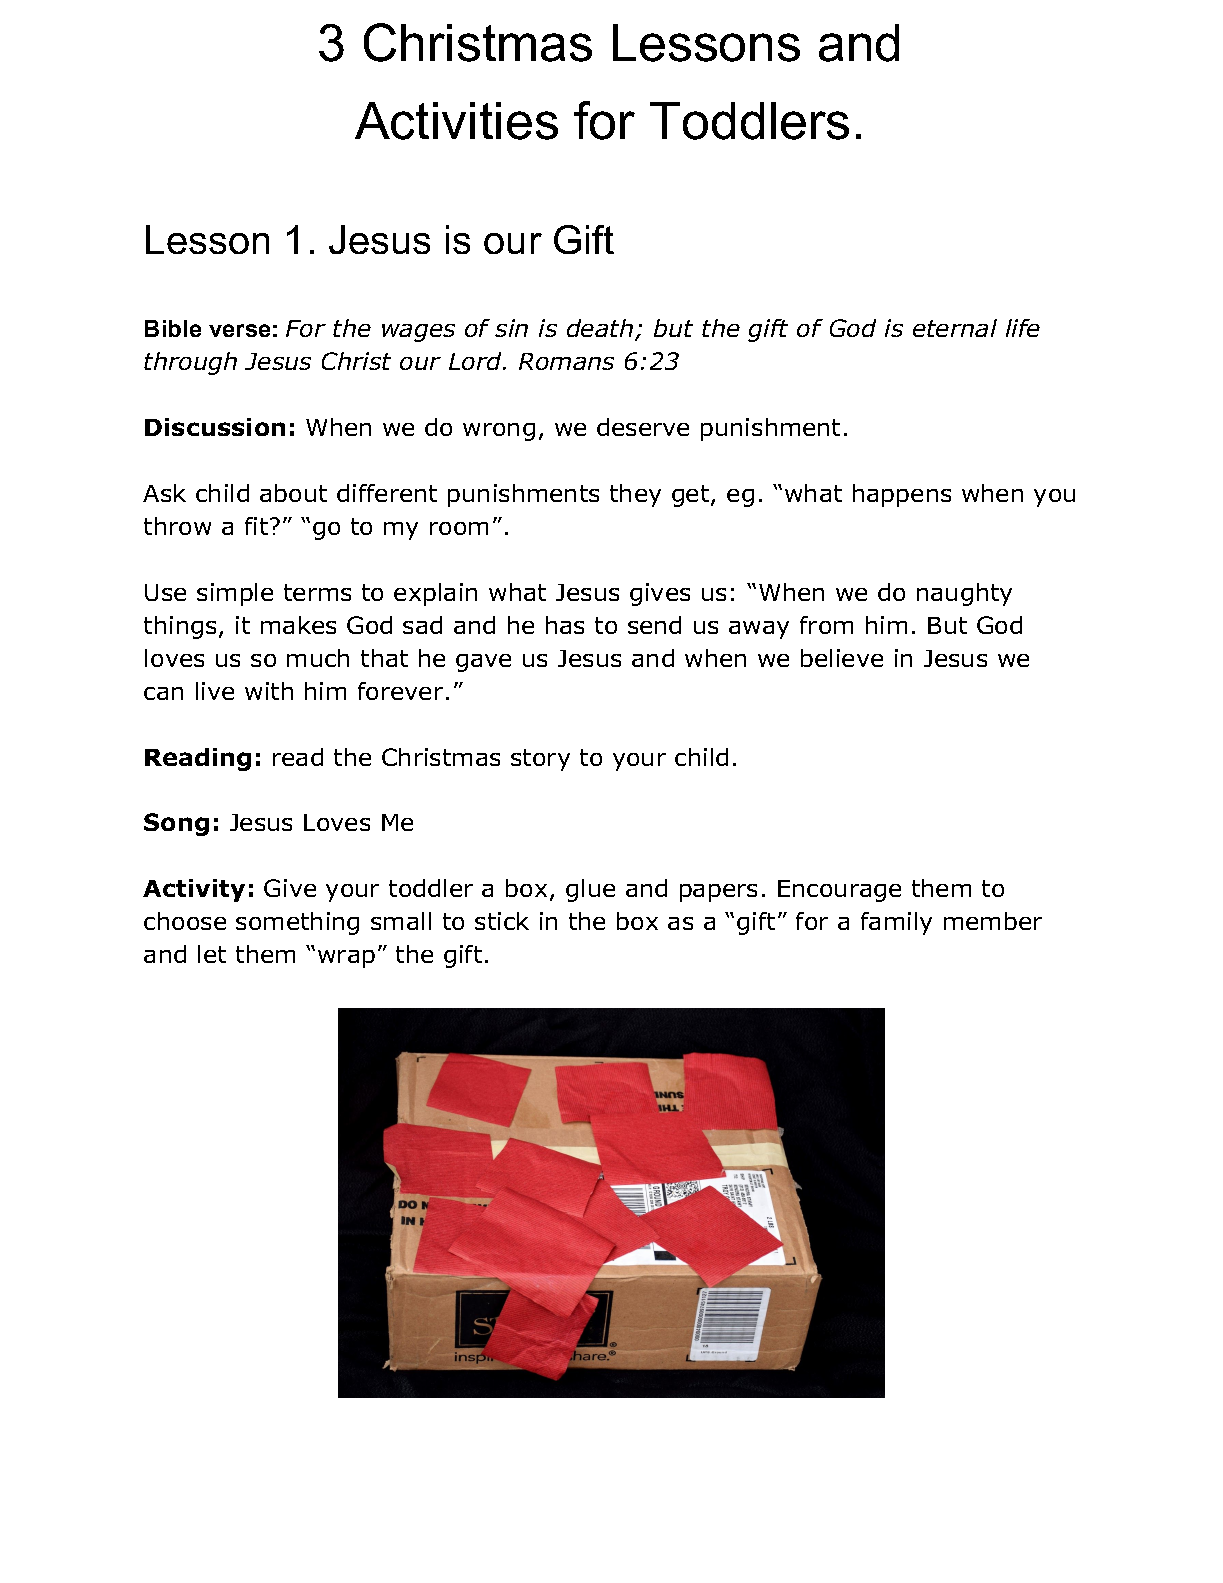  I want to click on Activities, so click(456, 121).
